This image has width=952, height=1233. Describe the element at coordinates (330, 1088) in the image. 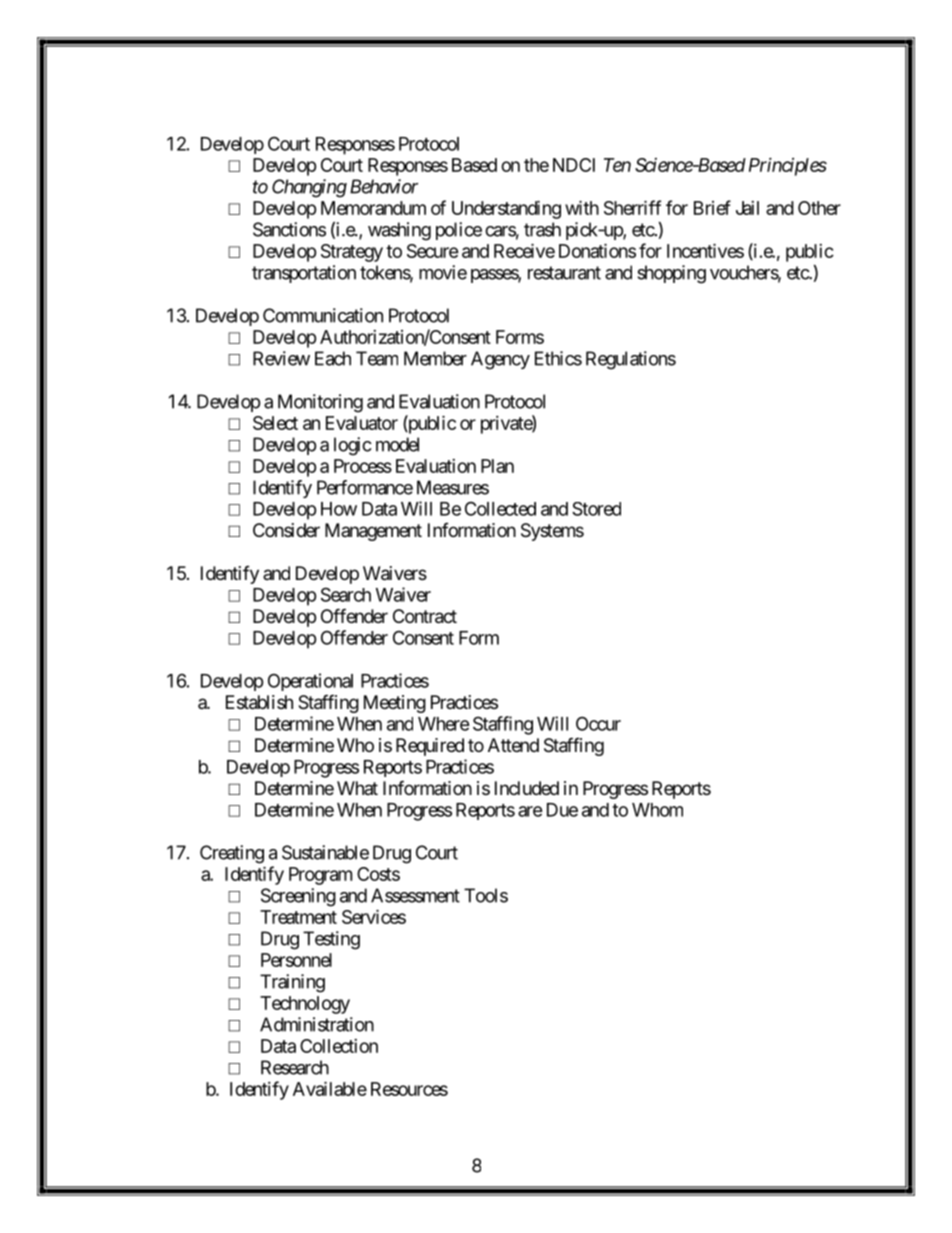

I see `Available` at that location.
